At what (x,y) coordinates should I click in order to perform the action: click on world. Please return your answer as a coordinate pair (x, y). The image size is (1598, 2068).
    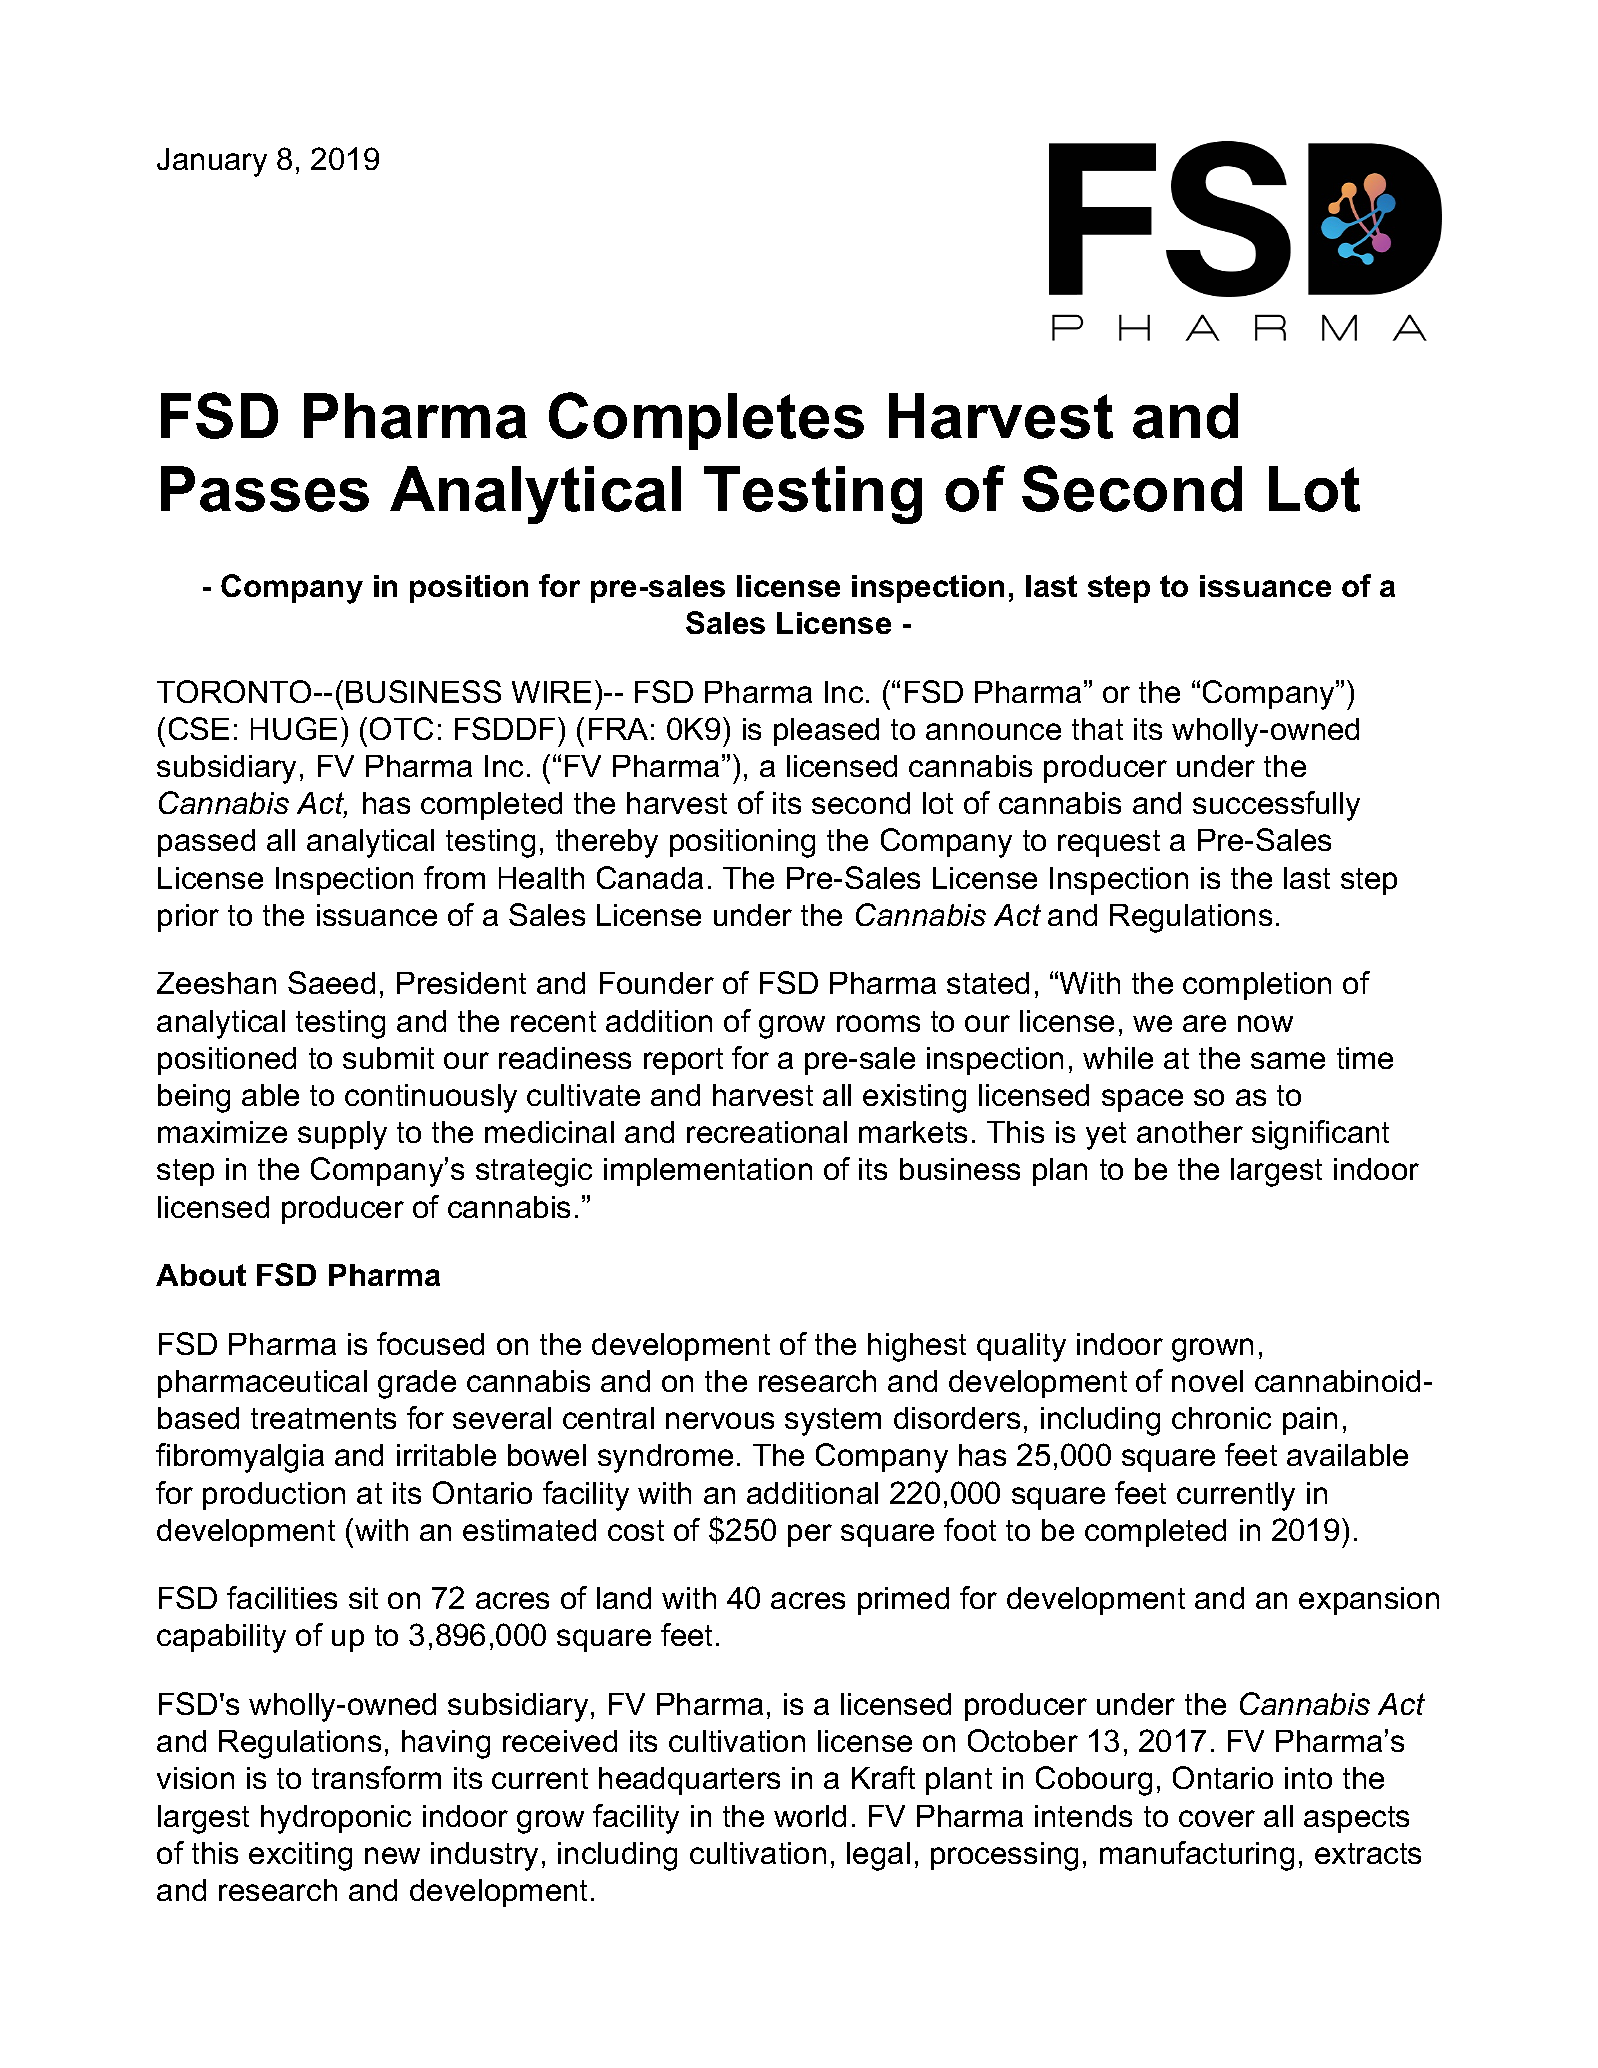
    Looking at the image, I should click on (810, 1816).
